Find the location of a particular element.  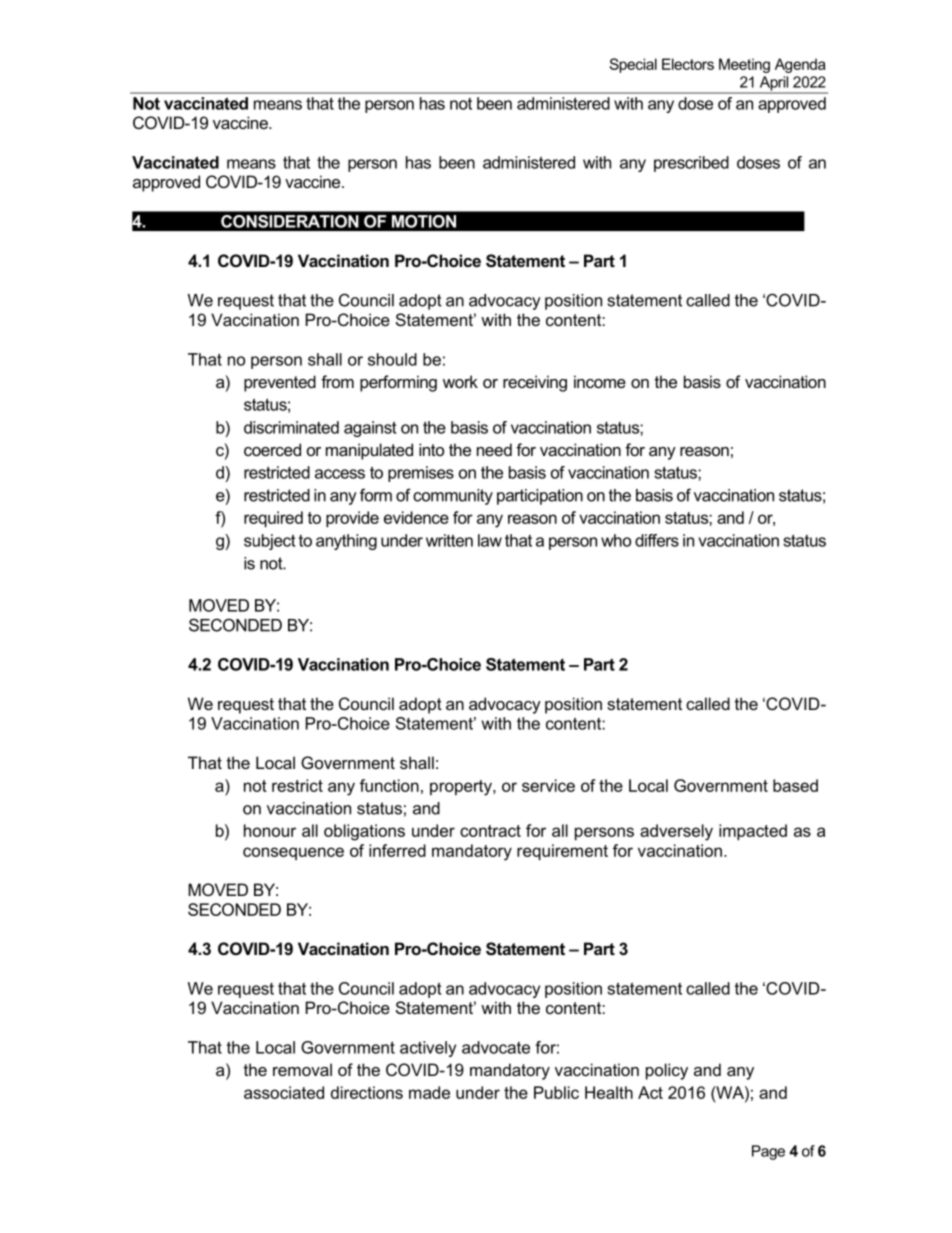

consequence is located at coordinates (293, 853).
